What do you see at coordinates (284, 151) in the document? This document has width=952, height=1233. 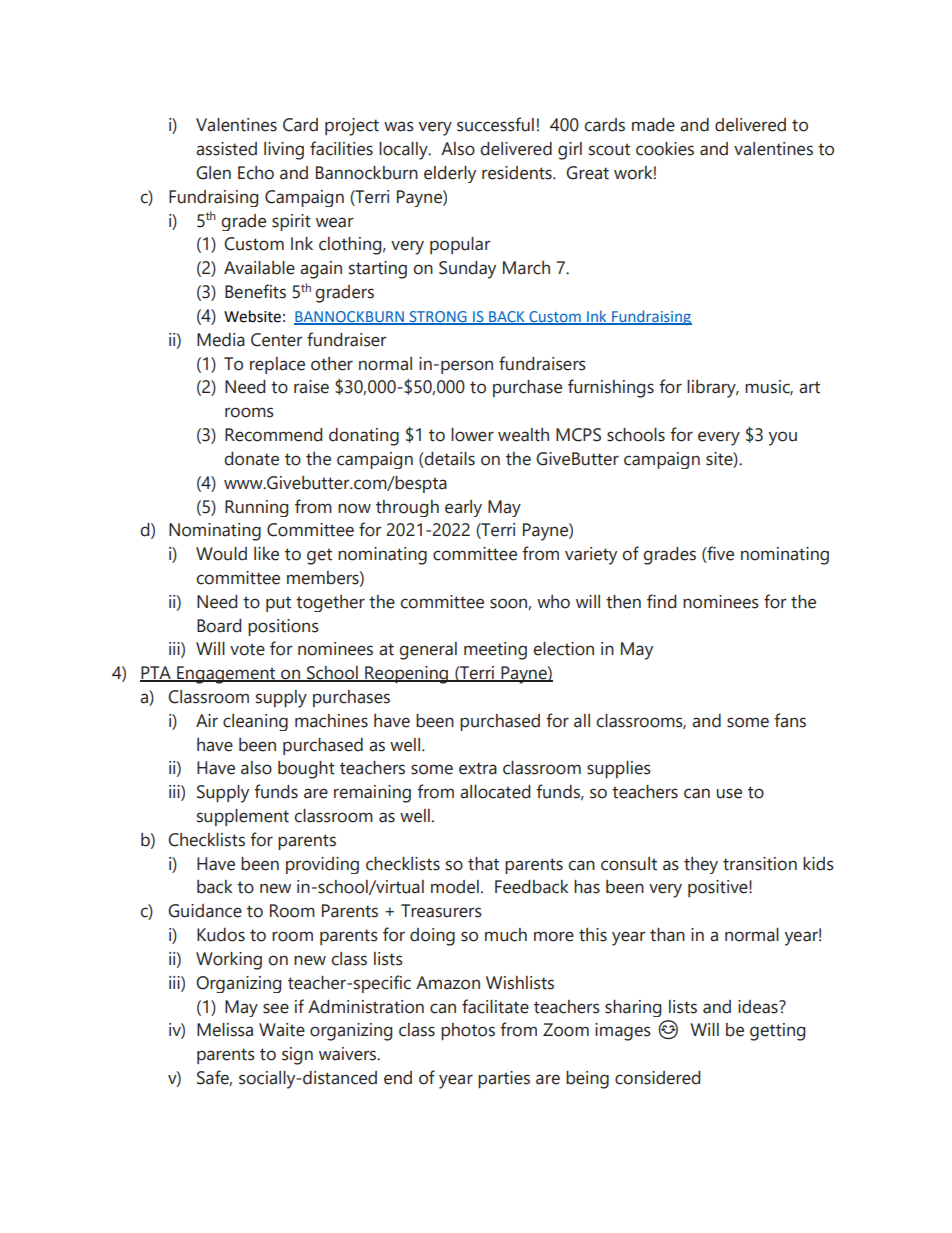 I see `living` at bounding box center [284, 151].
